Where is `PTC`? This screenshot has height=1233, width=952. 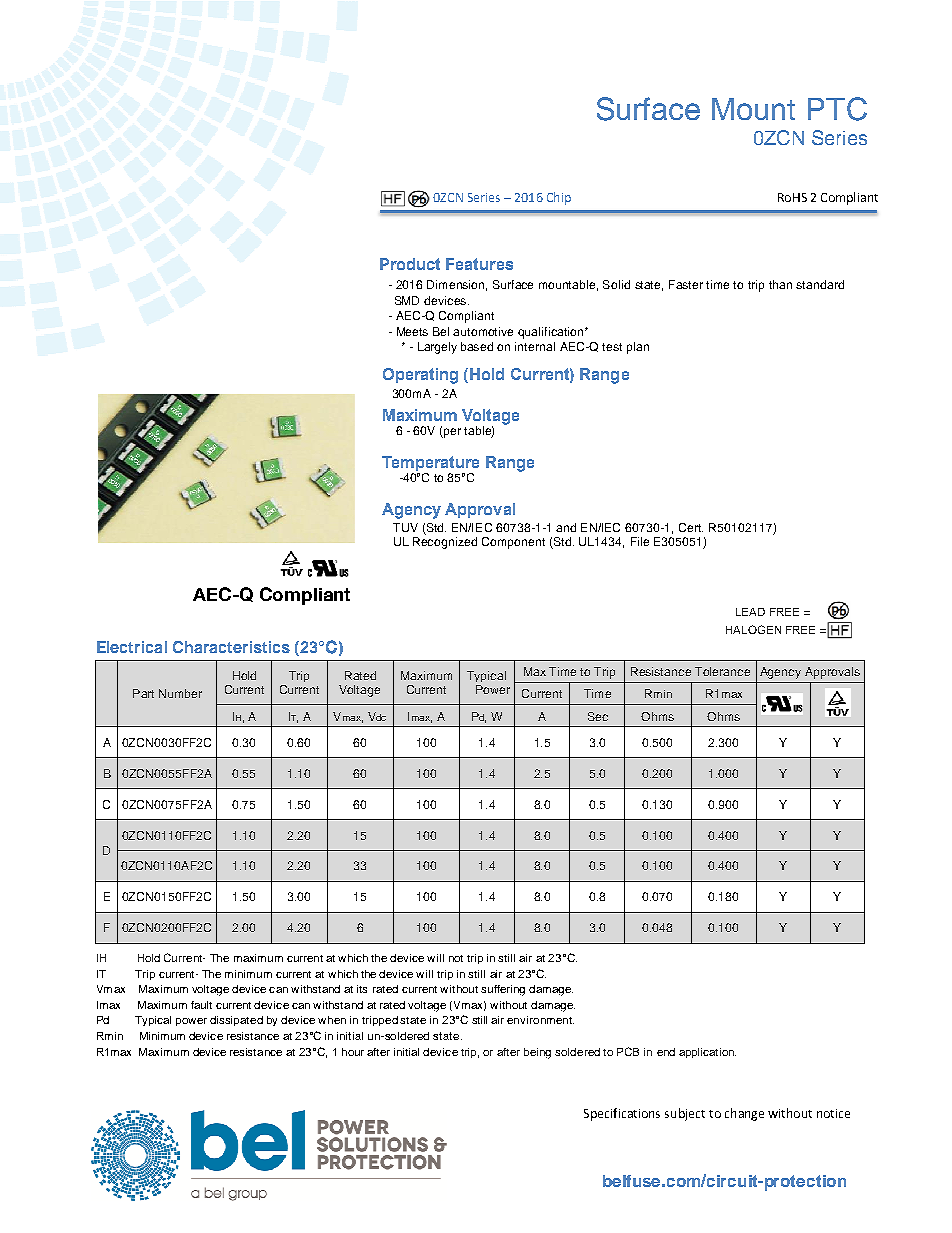
PTC is located at coordinates (837, 109).
